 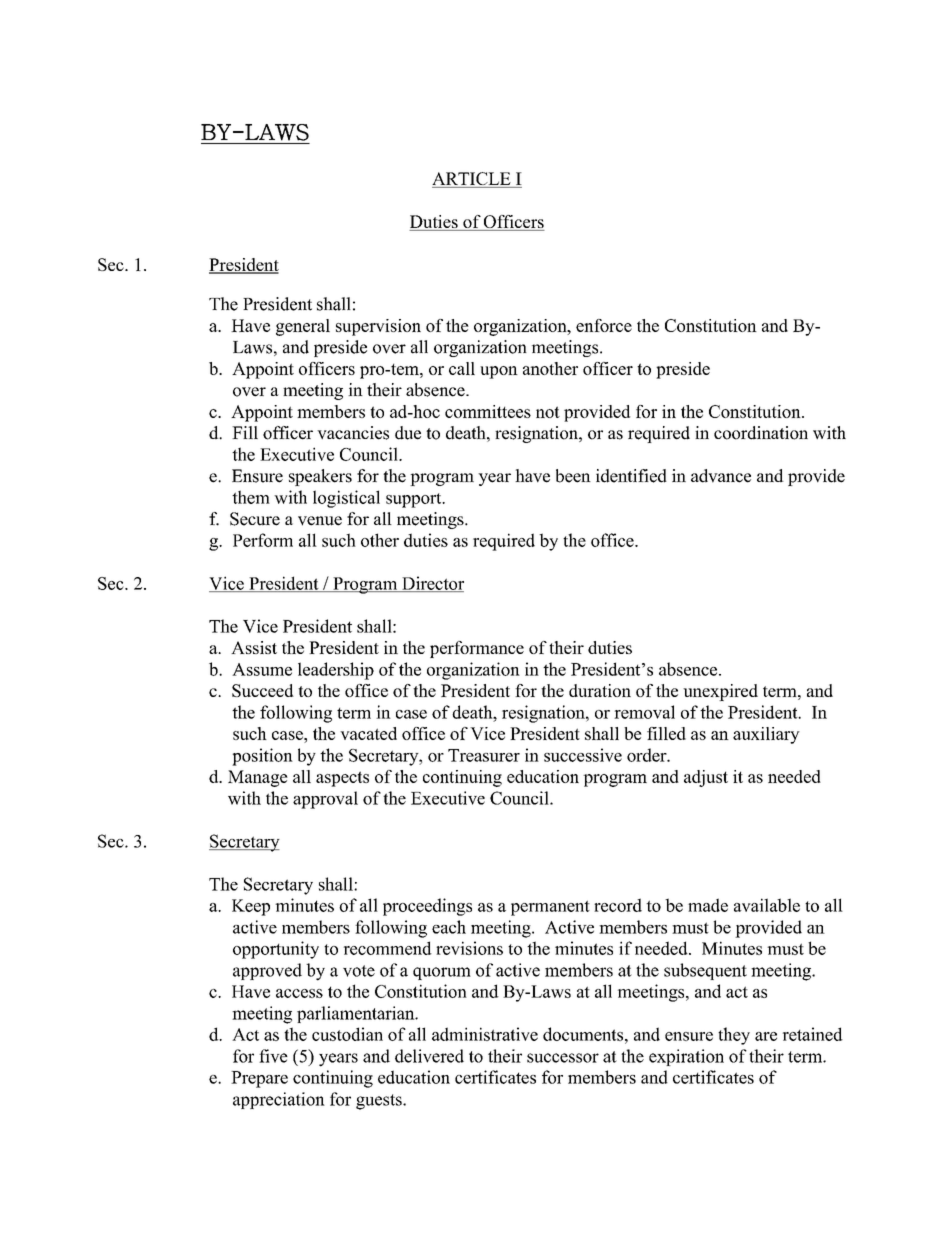 I want to click on five, so click(x=273, y=1056).
